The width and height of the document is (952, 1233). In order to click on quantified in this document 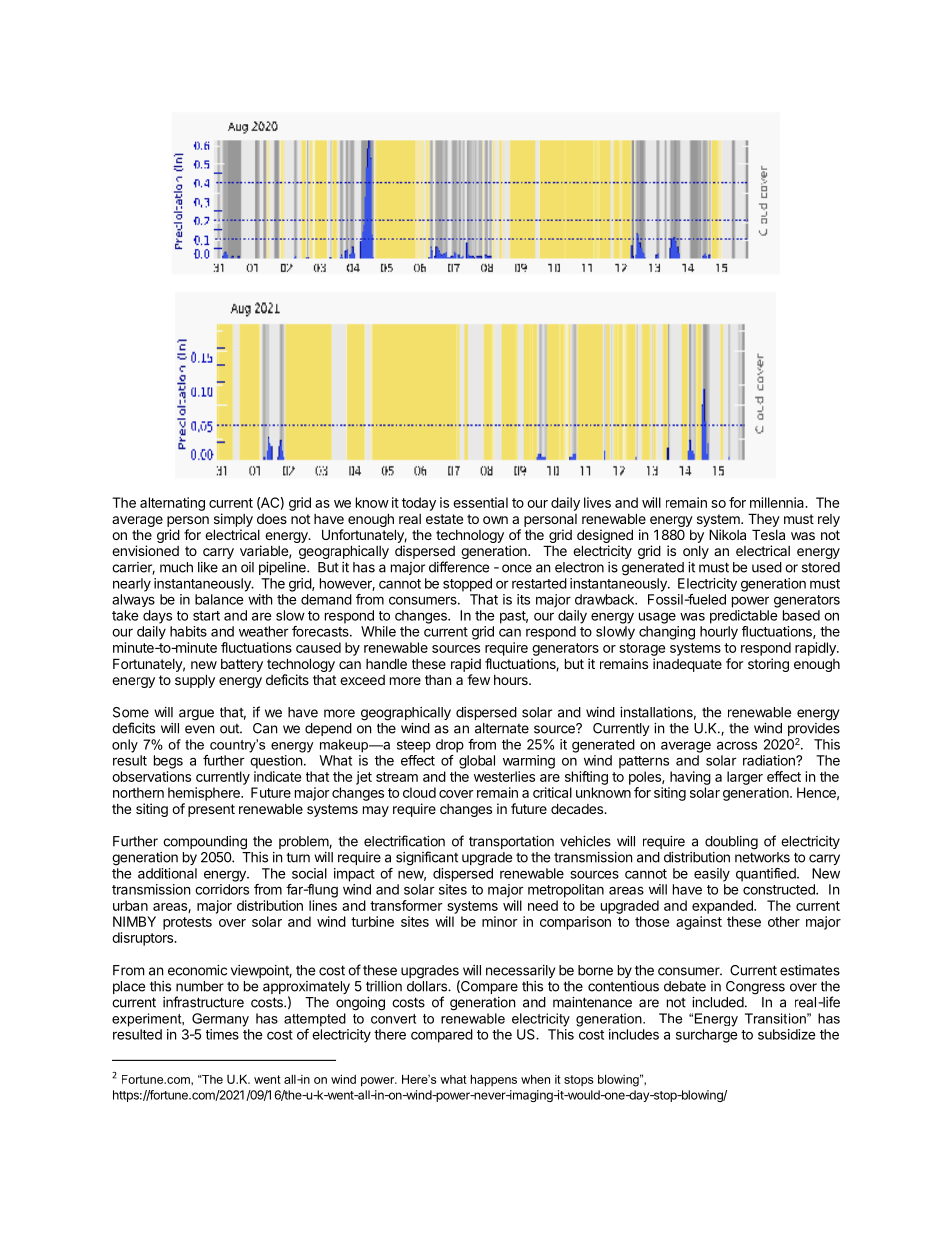, I will do `click(767, 875)`.
